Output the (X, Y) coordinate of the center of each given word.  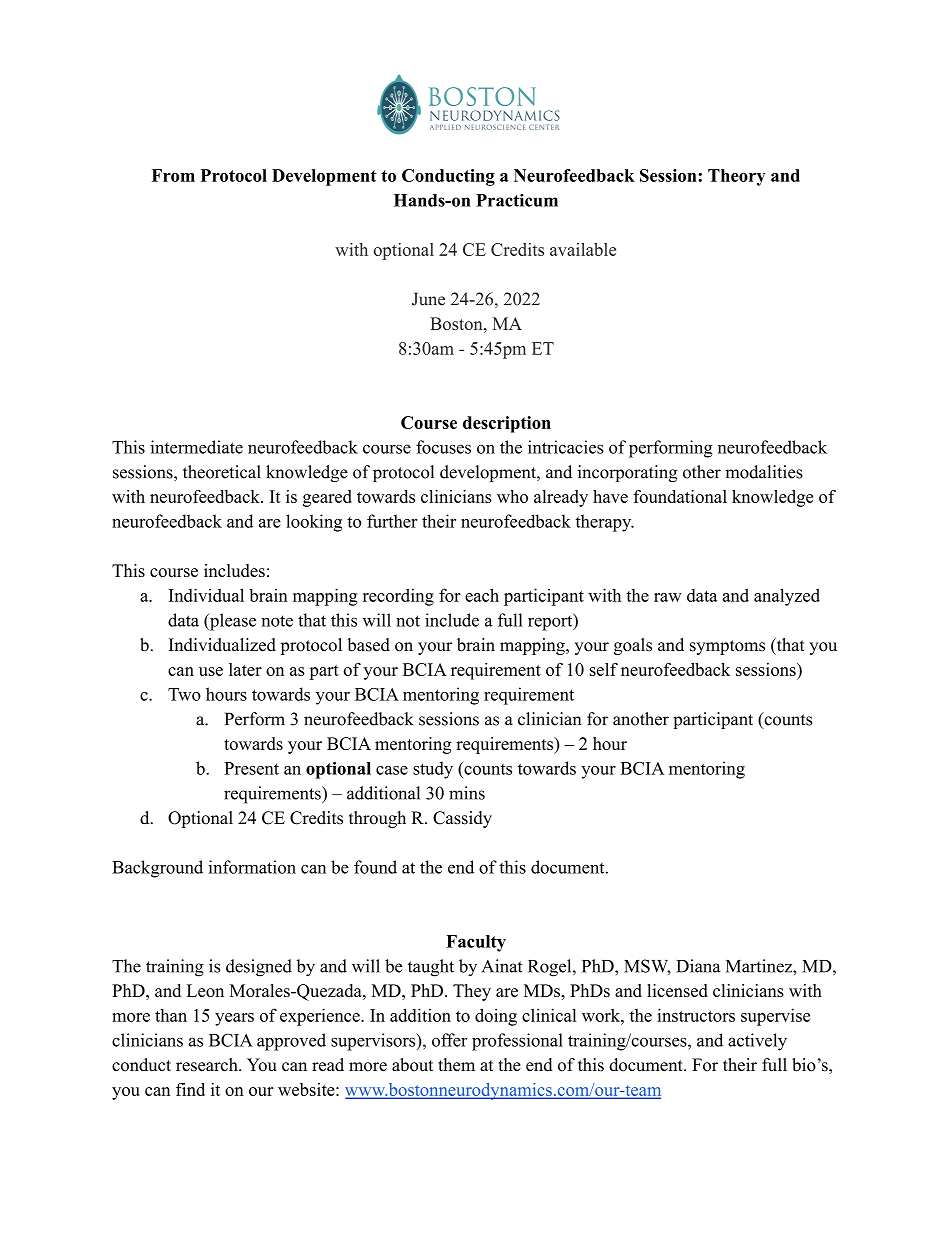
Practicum (517, 200)
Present (251, 768)
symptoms (727, 647)
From (173, 175)
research (208, 1065)
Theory (737, 177)
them (456, 1065)
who (512, 496)
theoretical (222, 472)
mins (467, 793)
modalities (764, 472)
